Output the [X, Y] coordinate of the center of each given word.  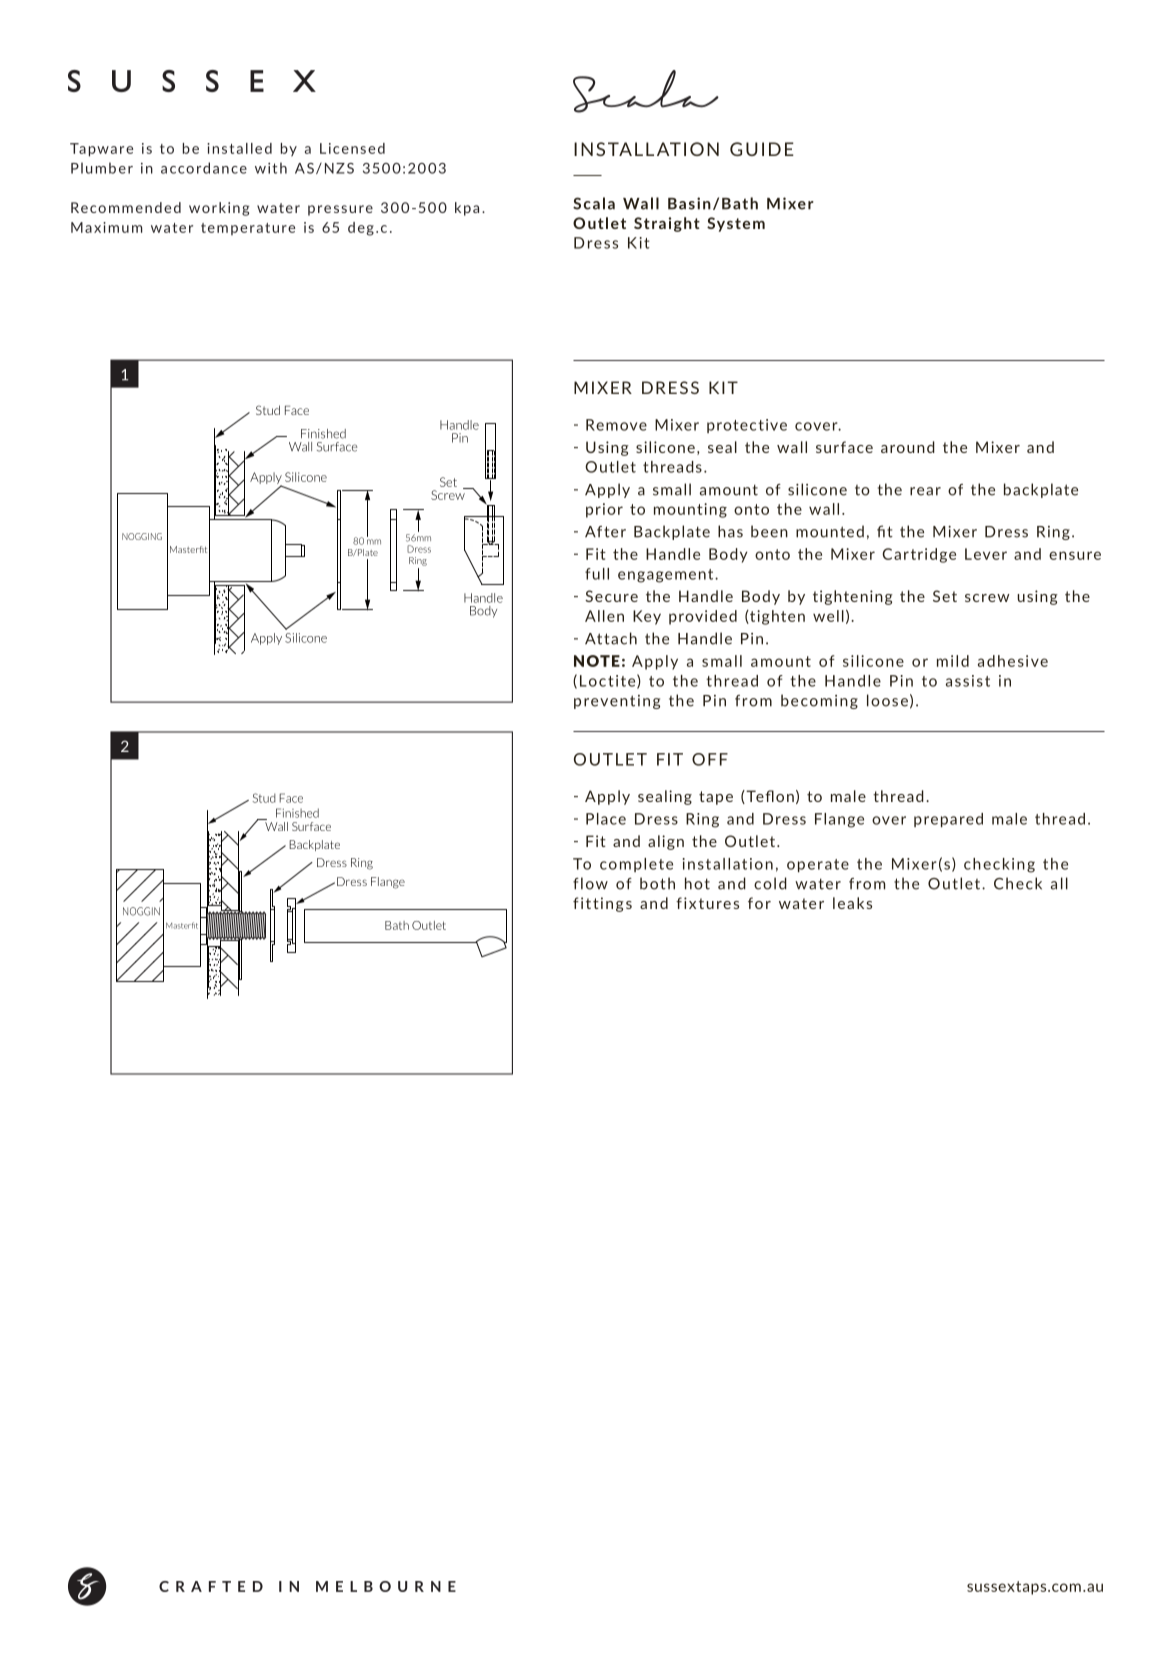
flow [590, 883]
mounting [690, 510]
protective [747, 426]
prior [604, 510]
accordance [204, 168]
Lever [986, 554]
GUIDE [762, 149]
